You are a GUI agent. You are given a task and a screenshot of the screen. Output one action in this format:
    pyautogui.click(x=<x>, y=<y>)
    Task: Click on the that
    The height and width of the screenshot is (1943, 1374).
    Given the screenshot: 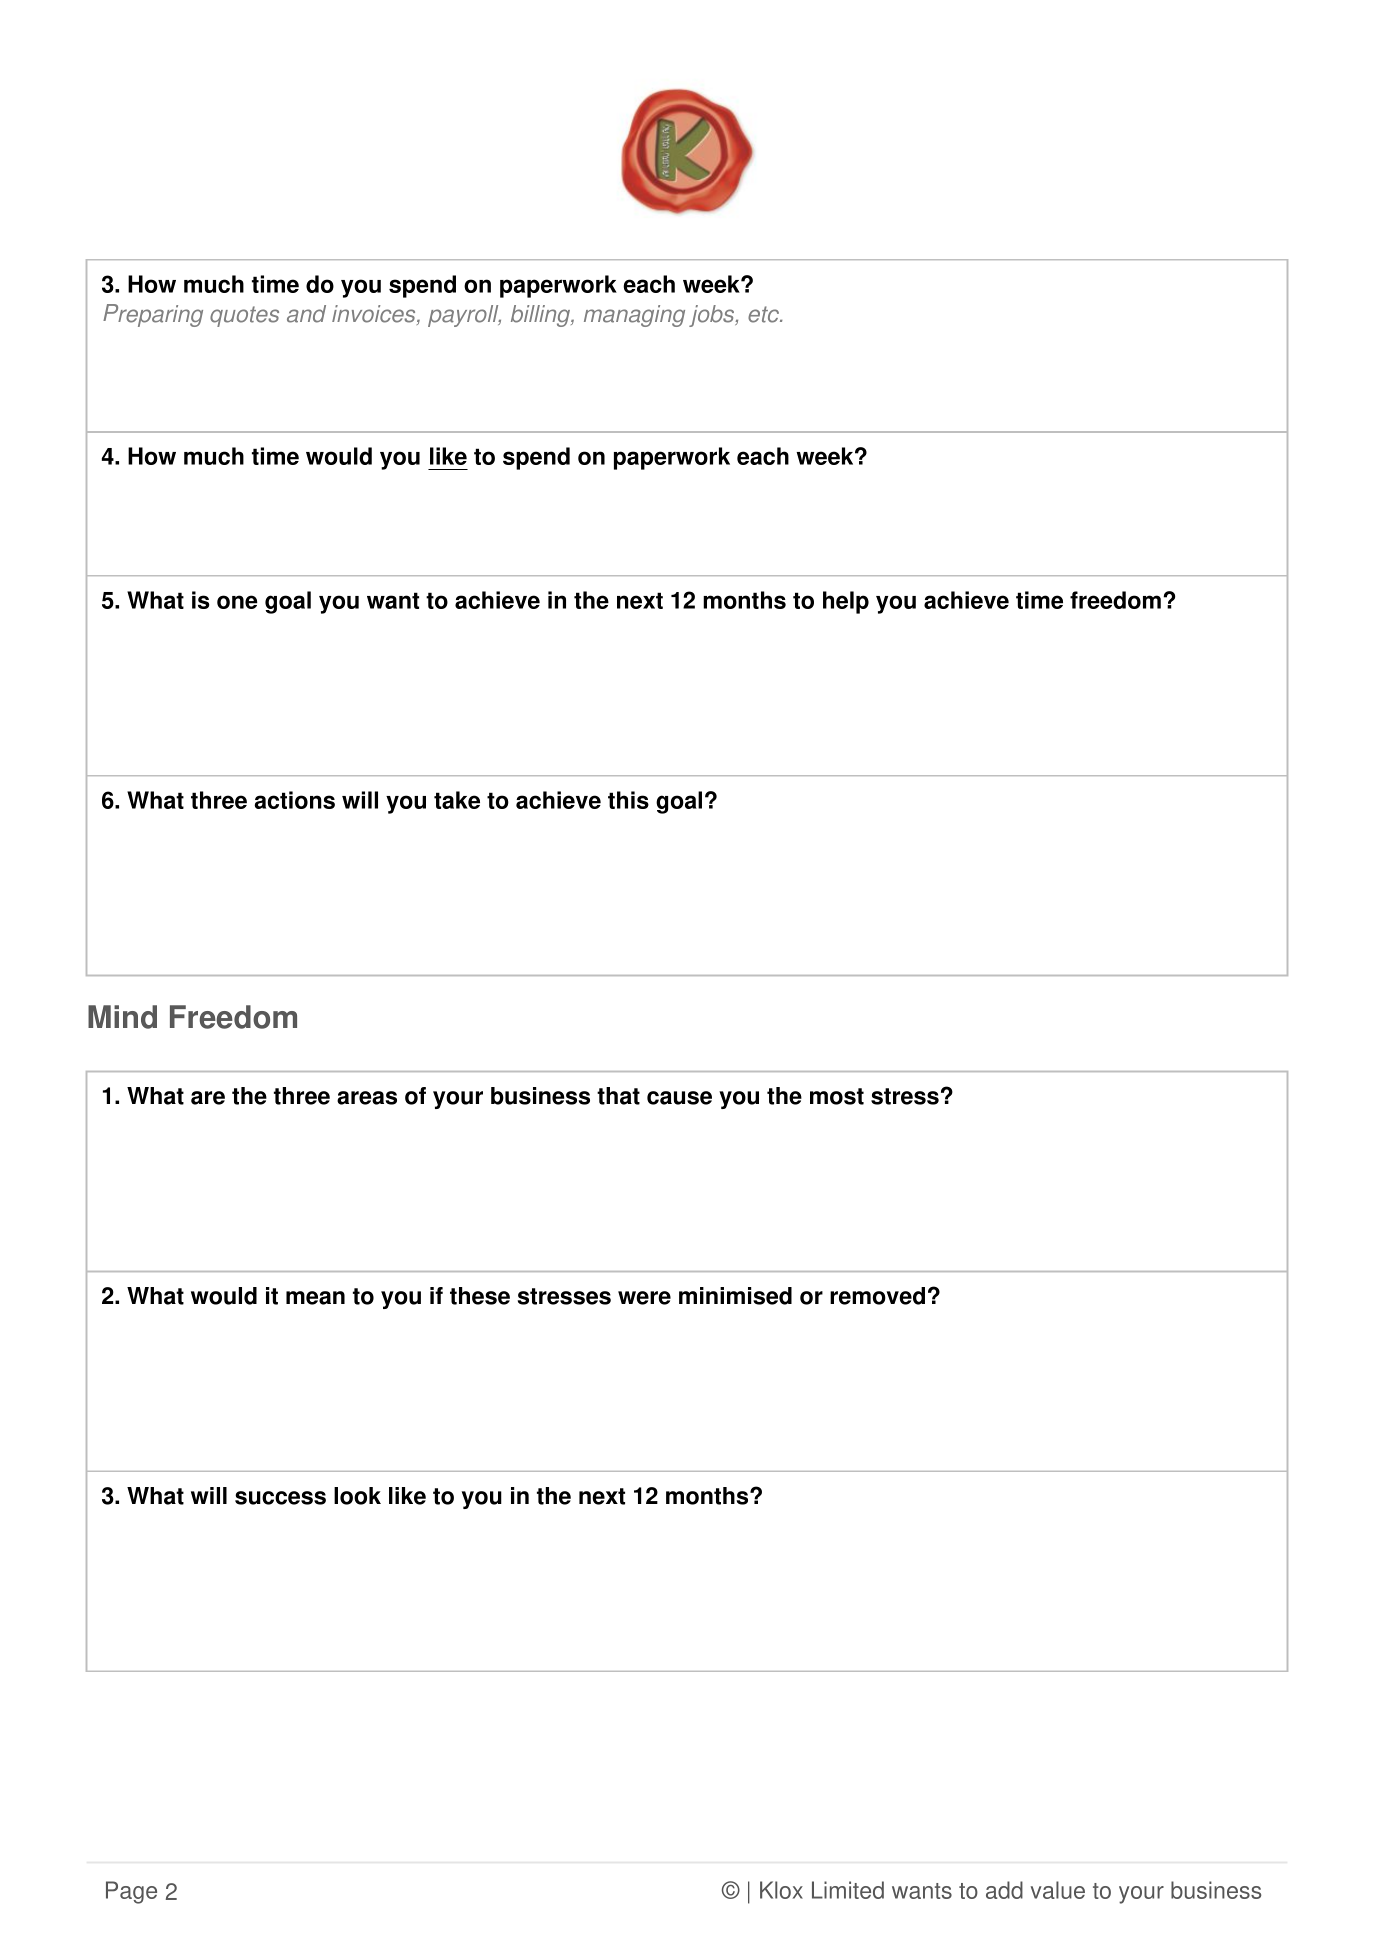 What is the action you would take?
    pyautogui.click(x=618, y=1096)
